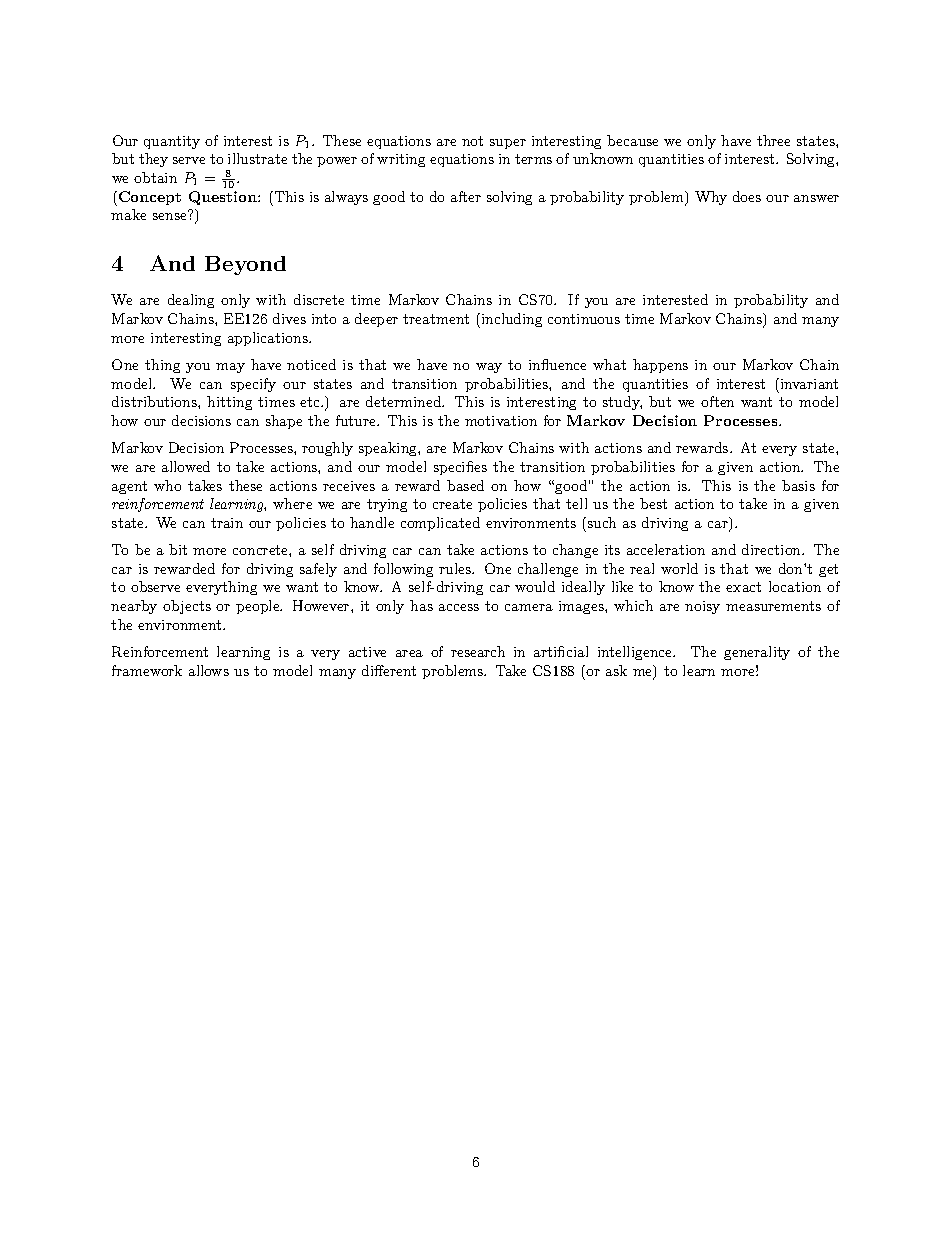 This screenshot has width=952, height=1233. What do you see at coordinates (257, 158) in the screenshot?
I see `illustrate` at bounding box center [257, 158].
